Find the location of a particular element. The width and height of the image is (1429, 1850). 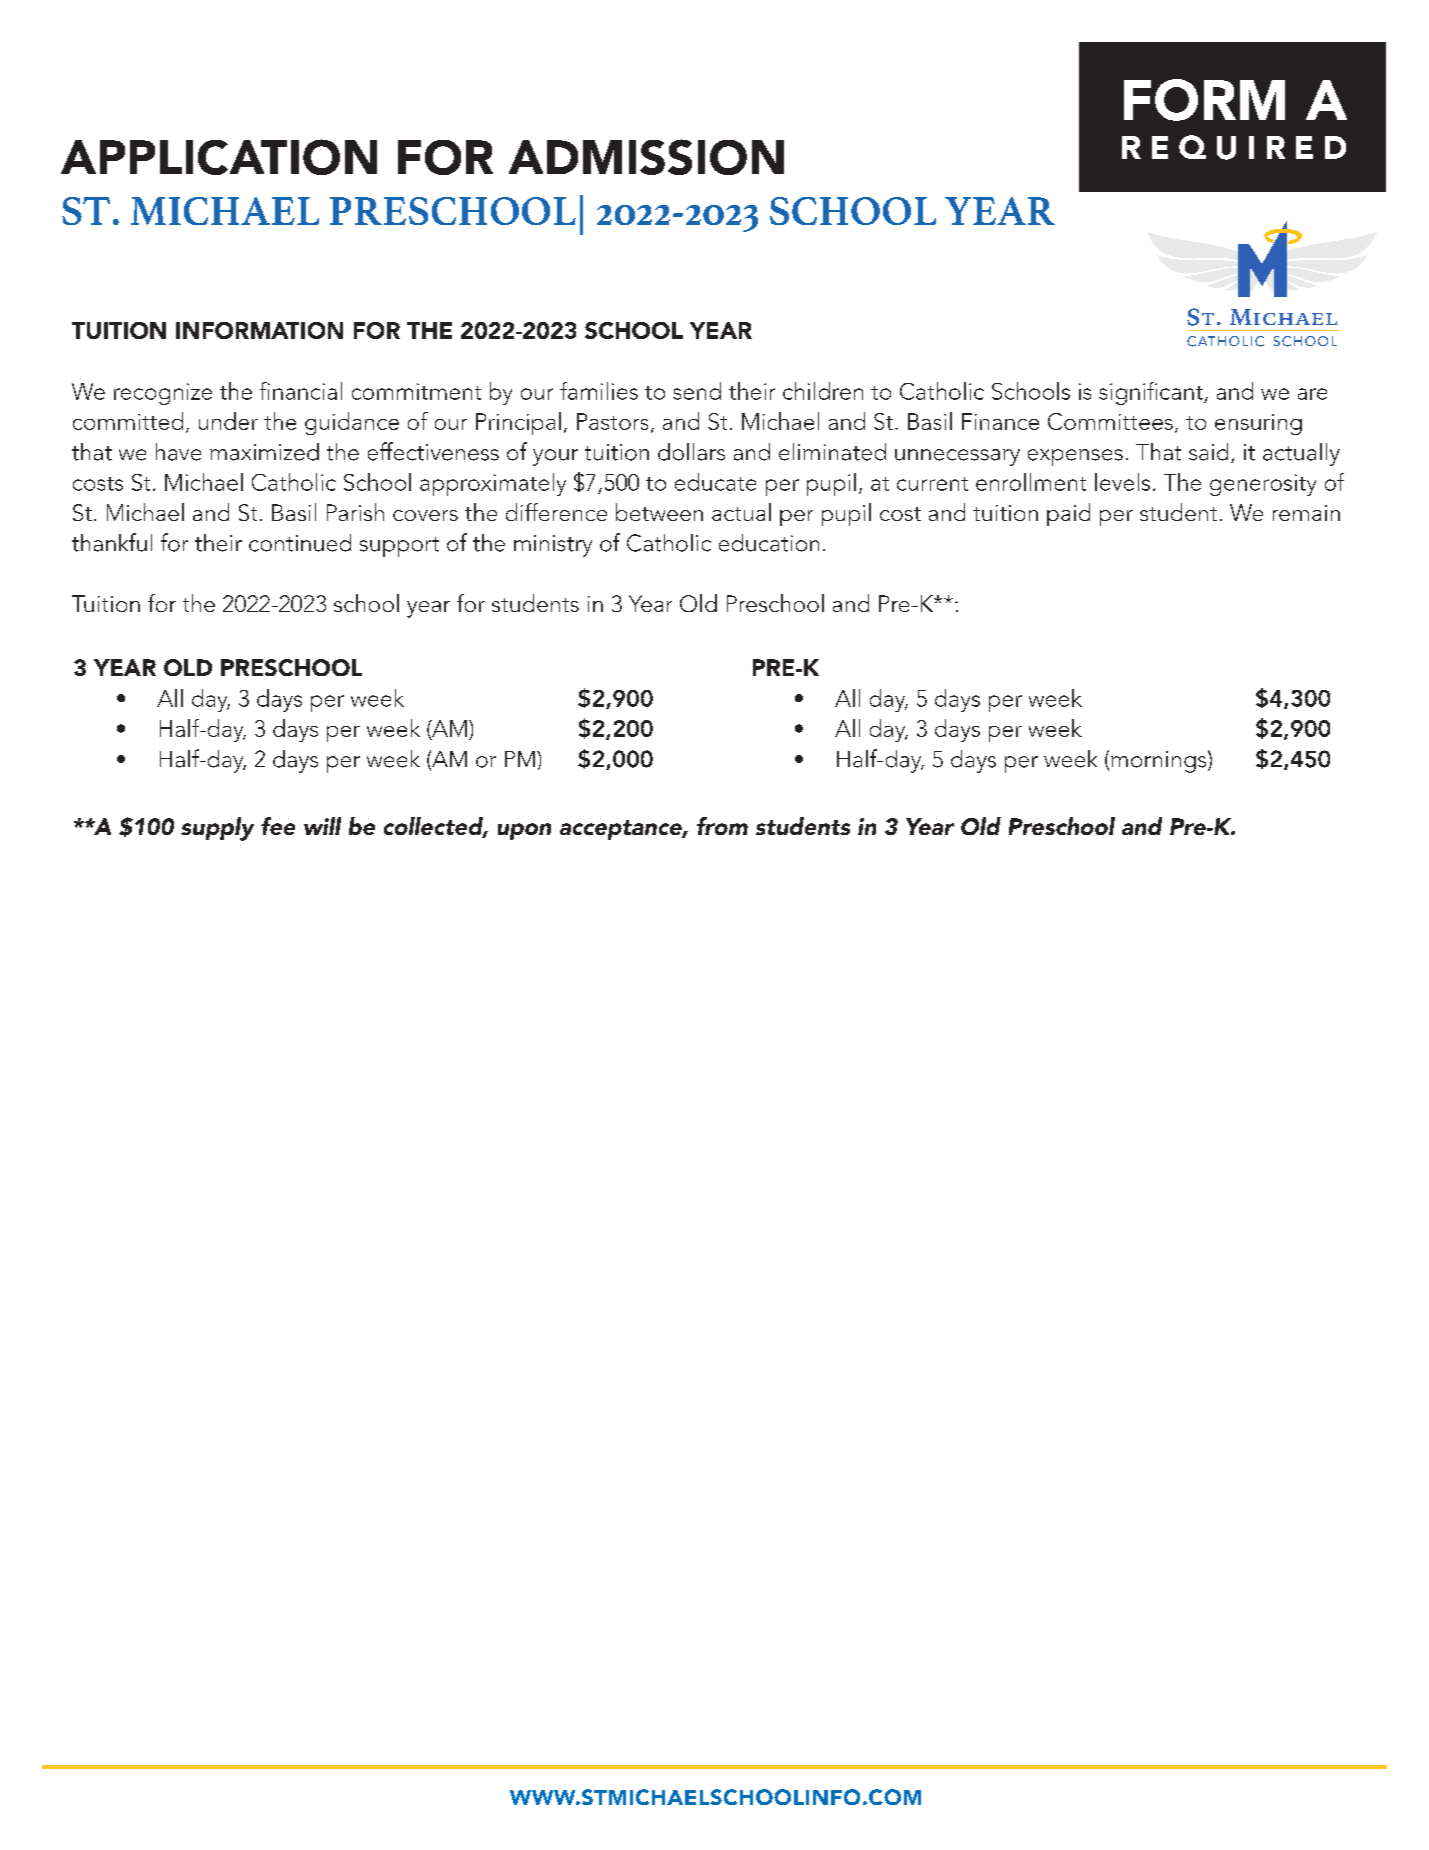

fee is located at coordinates (278, 826).
